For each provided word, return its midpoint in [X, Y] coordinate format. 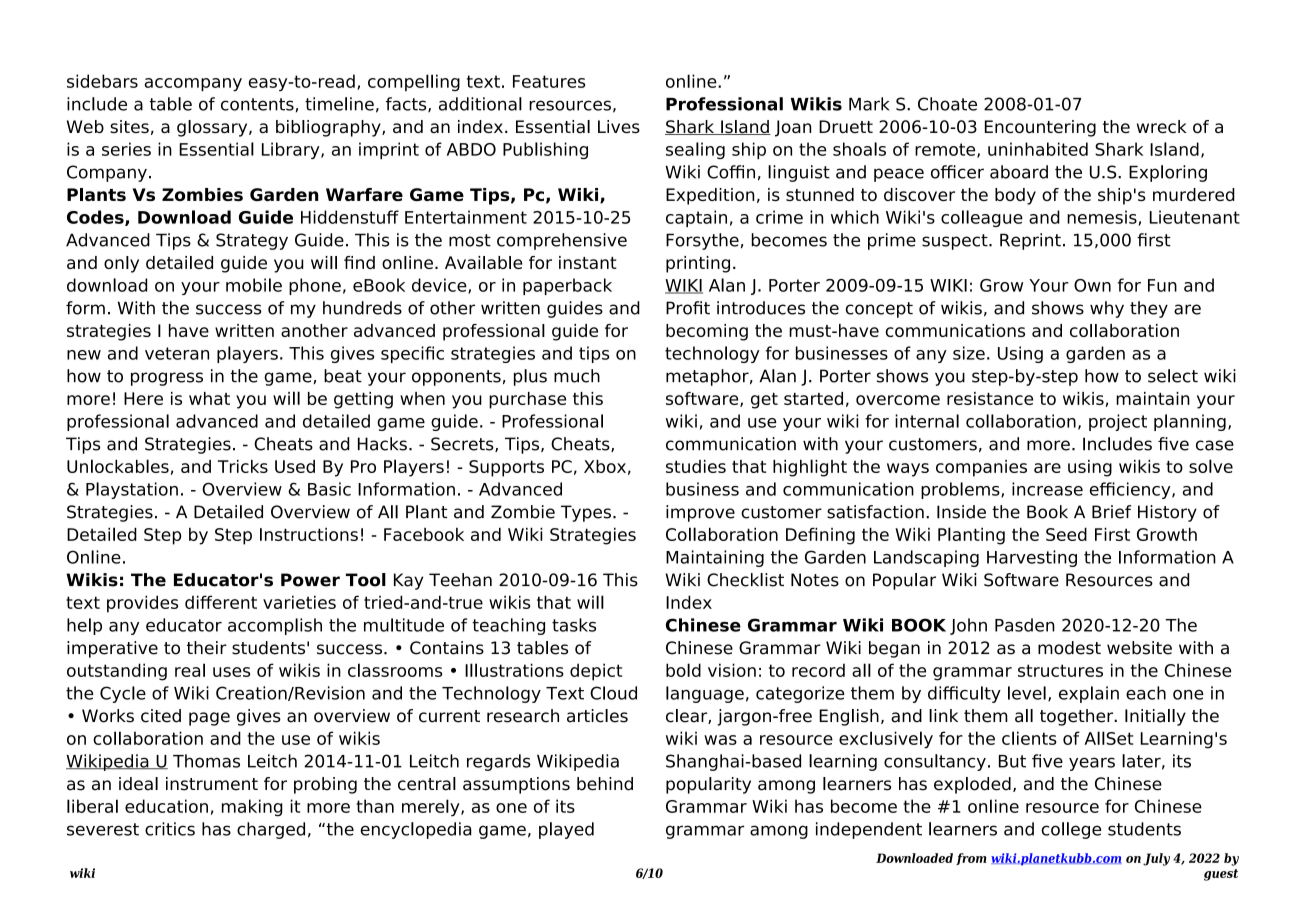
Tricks [243, 466]
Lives [619, 126]
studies [696, 466]
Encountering [1040, 128]
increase [1047, 489]
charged [271, 830]
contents [257, 104]
